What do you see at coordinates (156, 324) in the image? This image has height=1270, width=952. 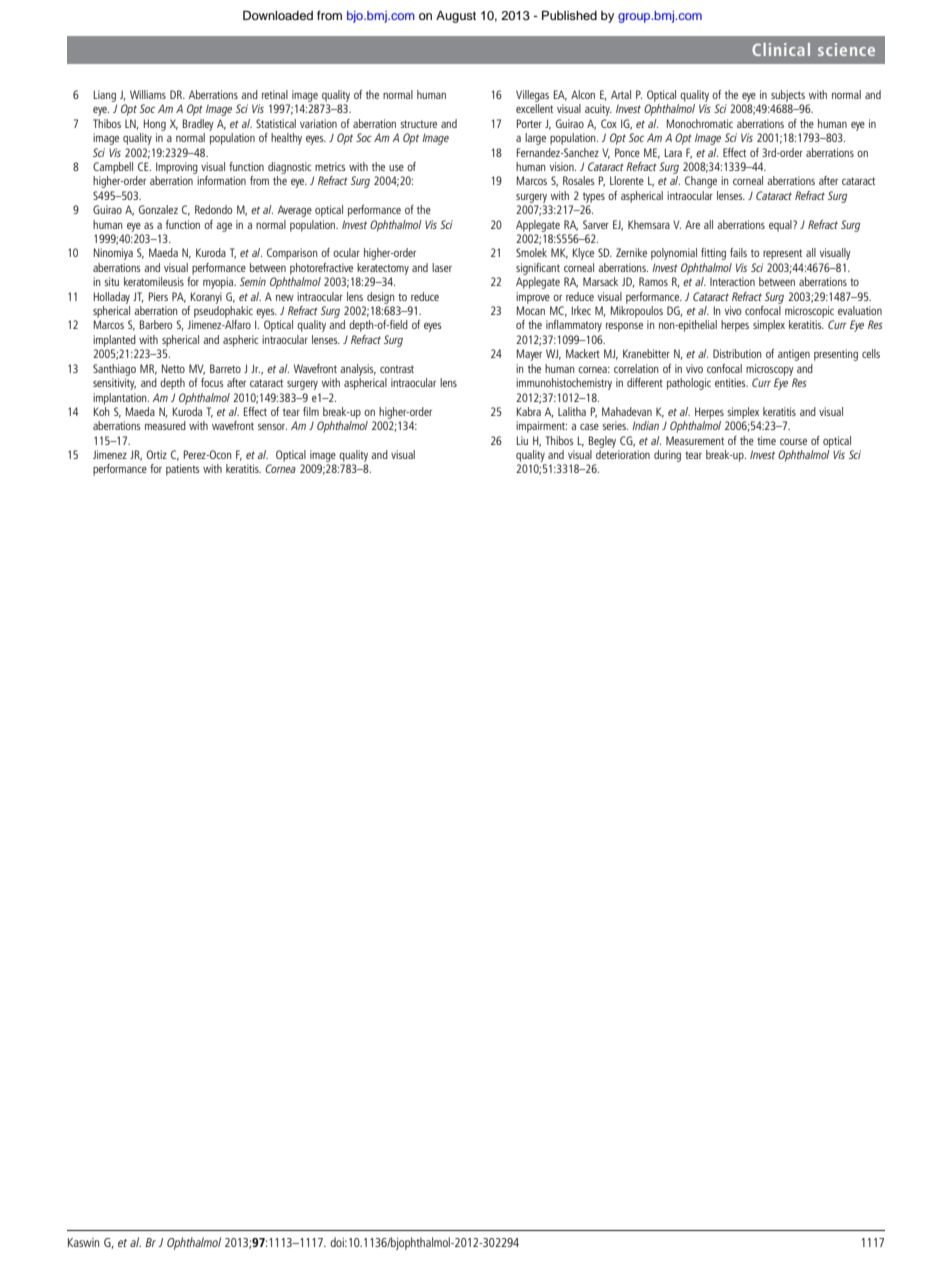 I see `Barbero` at bounding box center [156, 324].
